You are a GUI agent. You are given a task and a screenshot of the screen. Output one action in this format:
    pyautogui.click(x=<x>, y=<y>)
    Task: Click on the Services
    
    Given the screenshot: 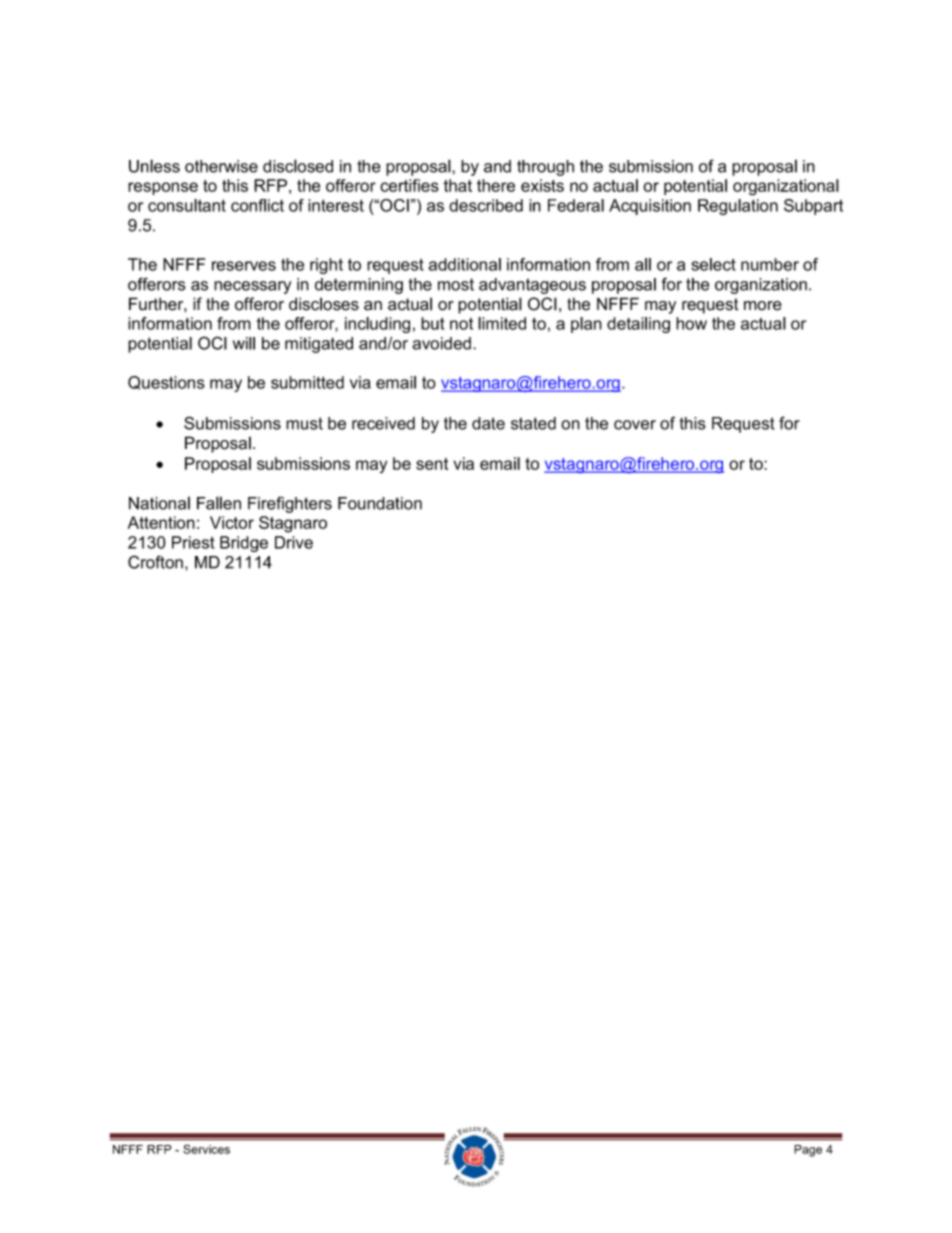 What is the action you would take?
    pyautogui.click(x=206, y=1149)
